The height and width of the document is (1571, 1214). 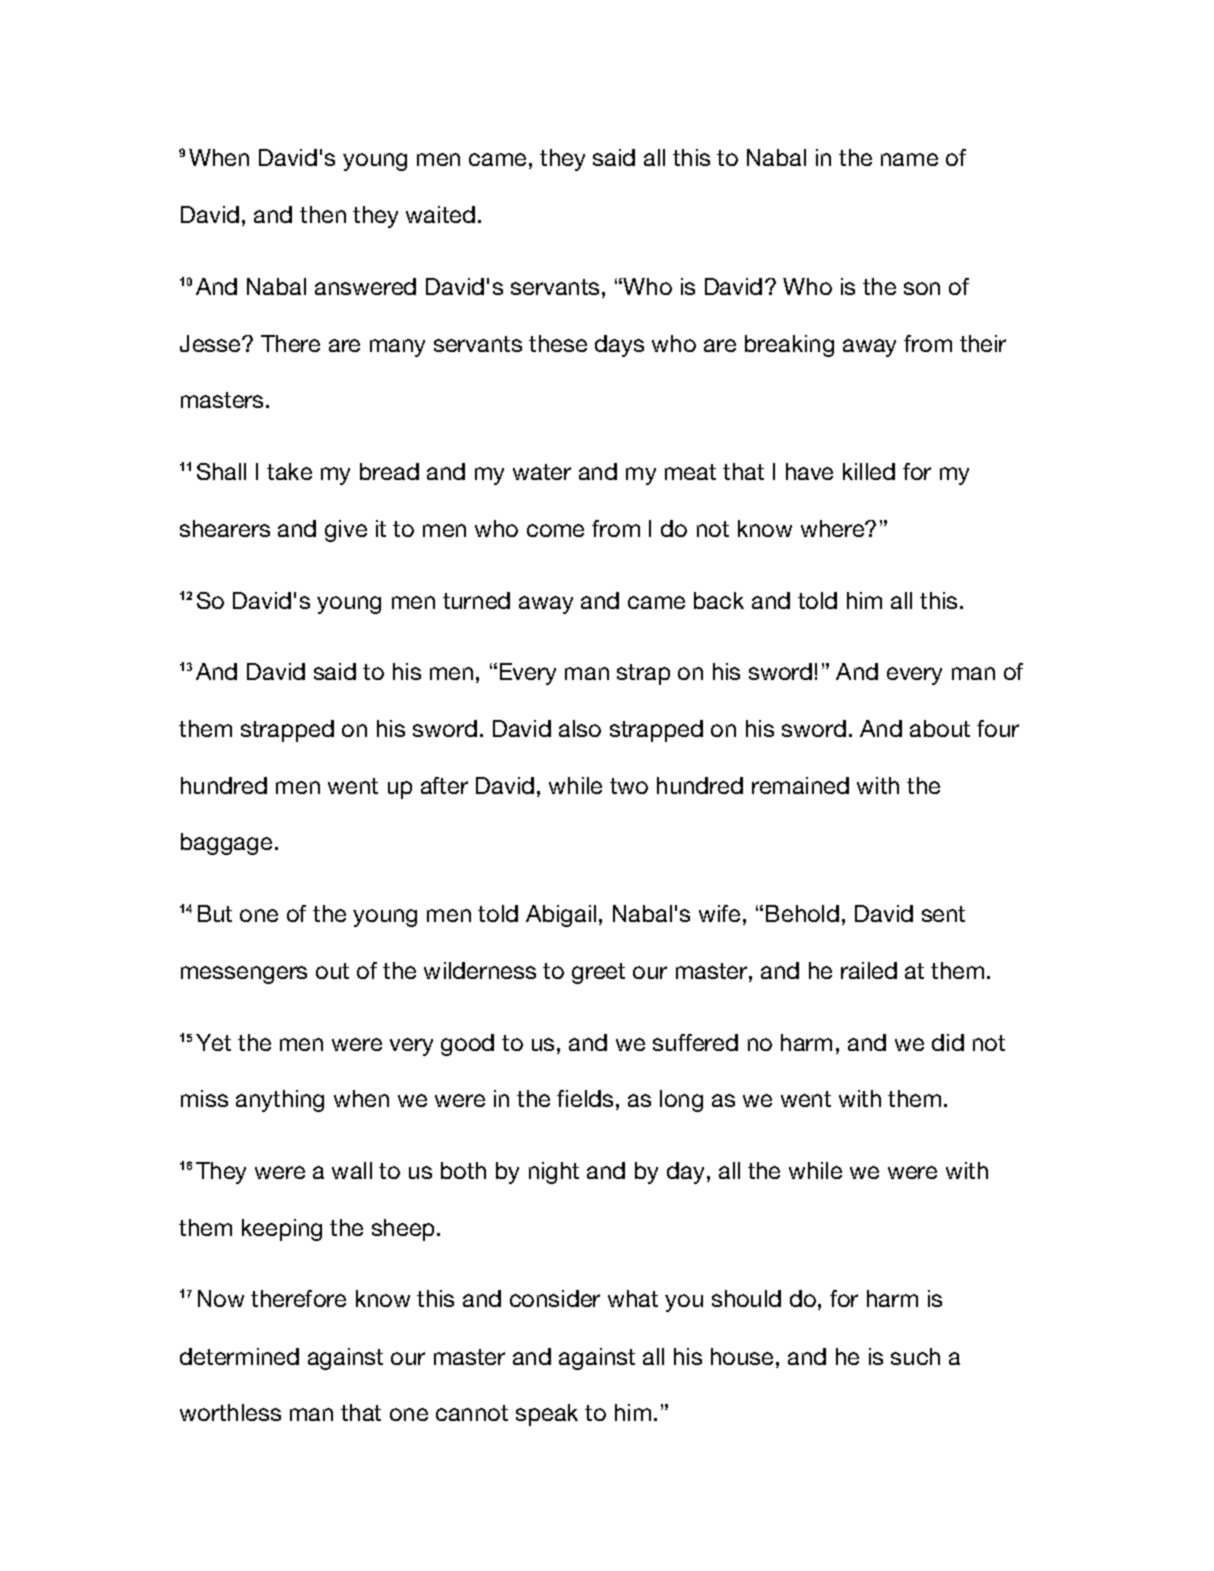 I want to click on come, so click(x=555, y=530).
